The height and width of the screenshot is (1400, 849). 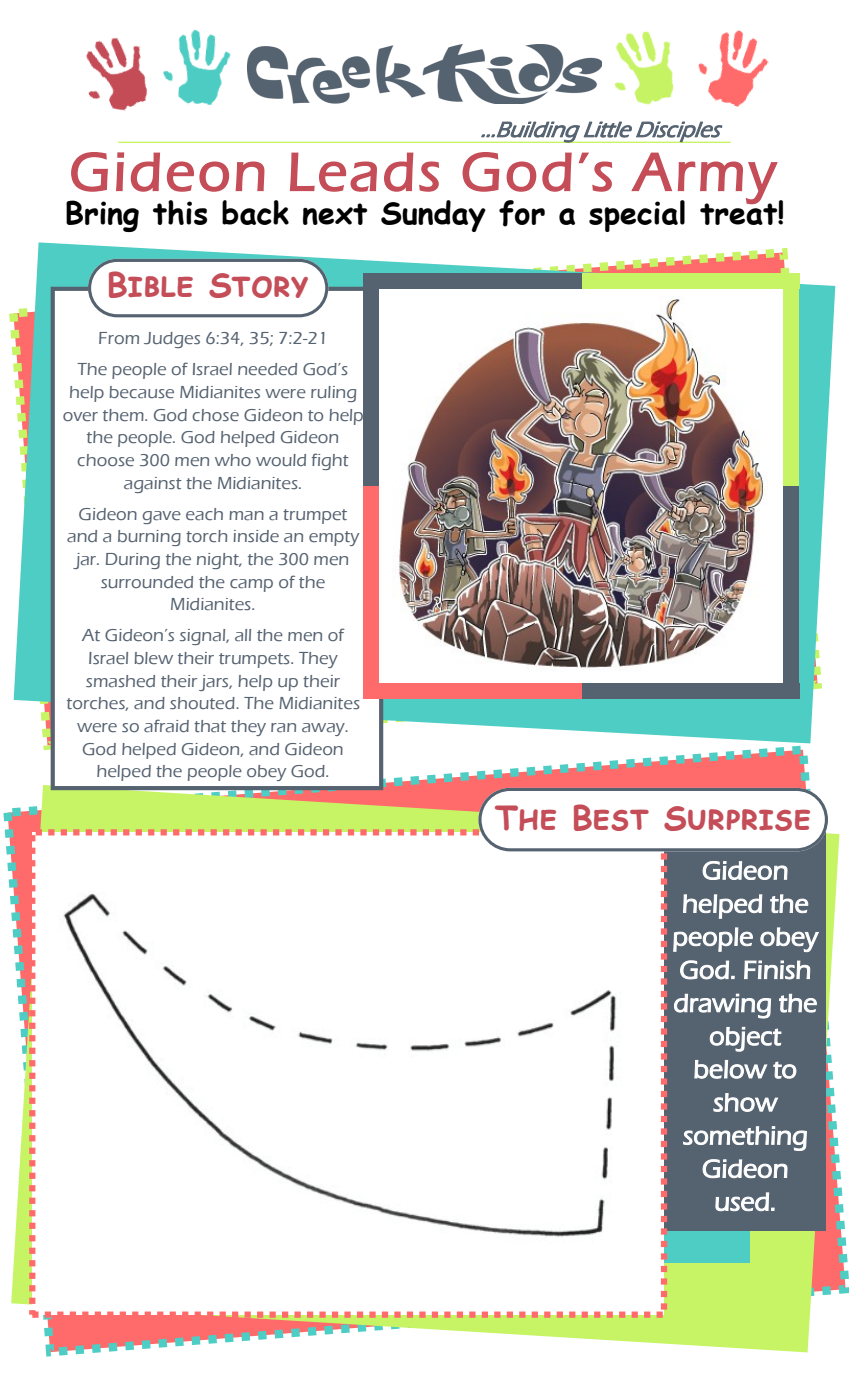 What do you see at coordinates (433, 216) in the screenshot?
I see `Sunday` at bounding box center [433, 216].
